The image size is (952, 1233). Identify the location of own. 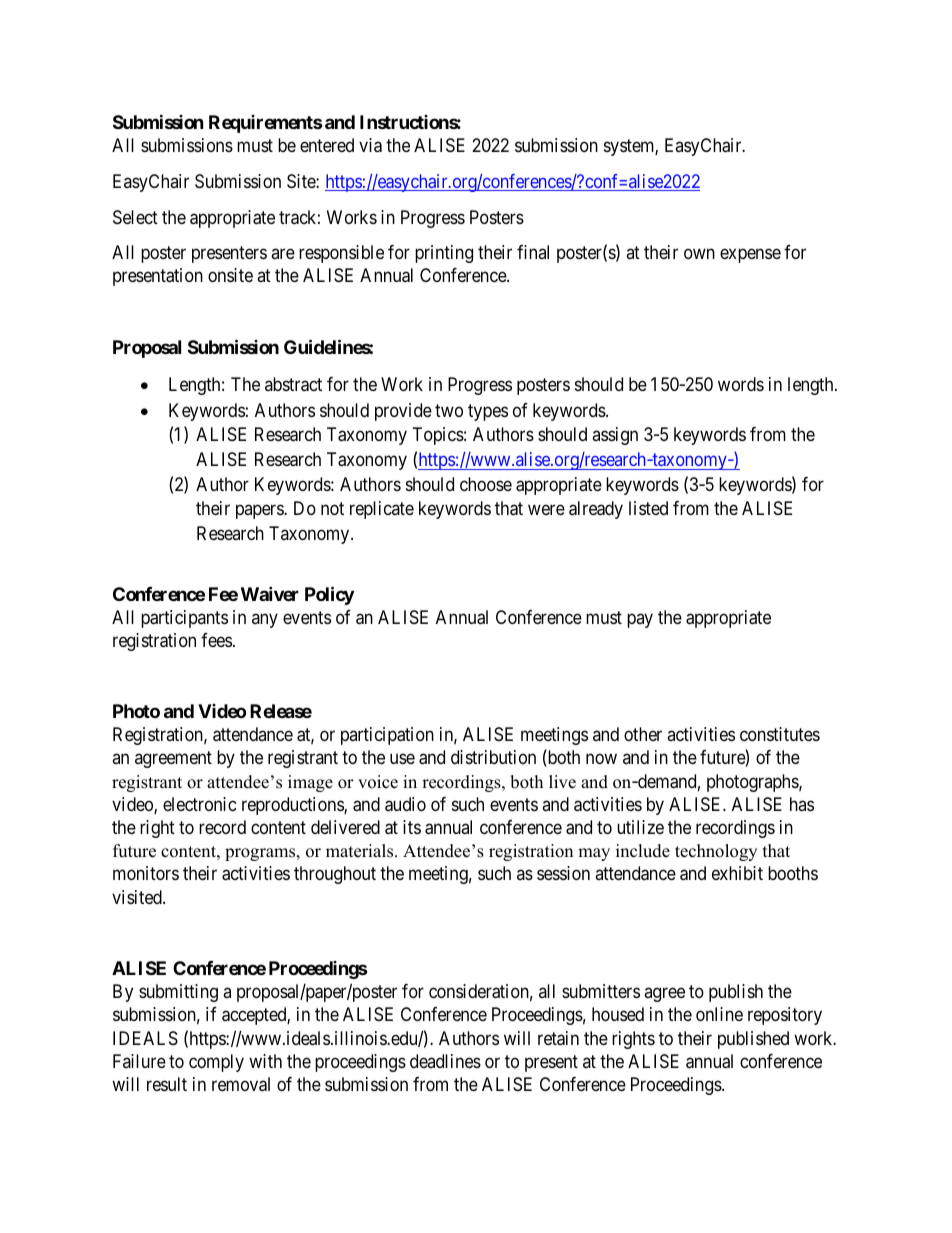
(699, 253).
